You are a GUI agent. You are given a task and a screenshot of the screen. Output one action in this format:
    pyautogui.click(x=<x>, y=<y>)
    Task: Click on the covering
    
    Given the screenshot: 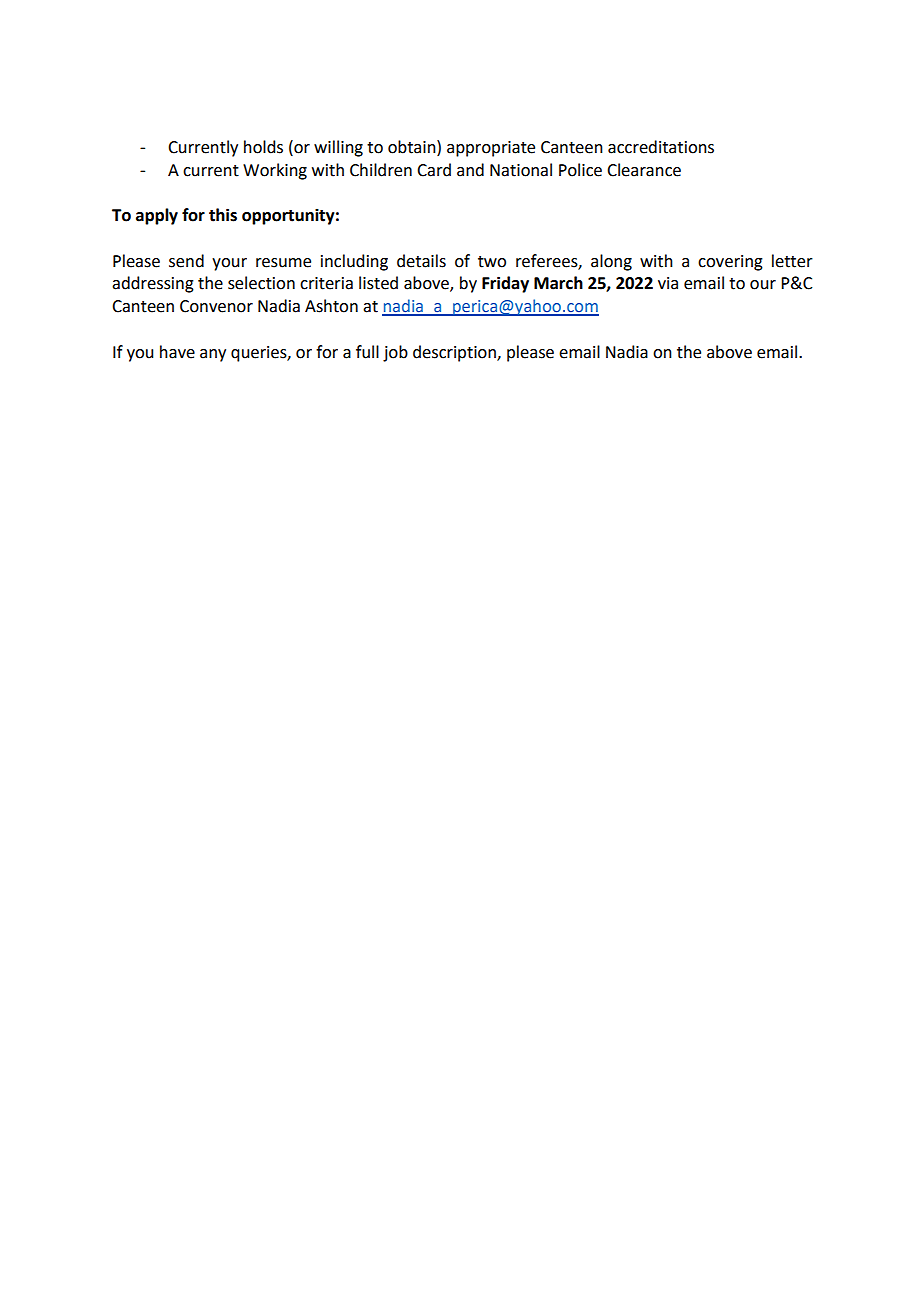 What is the action you would take?
    pyautogui.click(x=730, y=263)
